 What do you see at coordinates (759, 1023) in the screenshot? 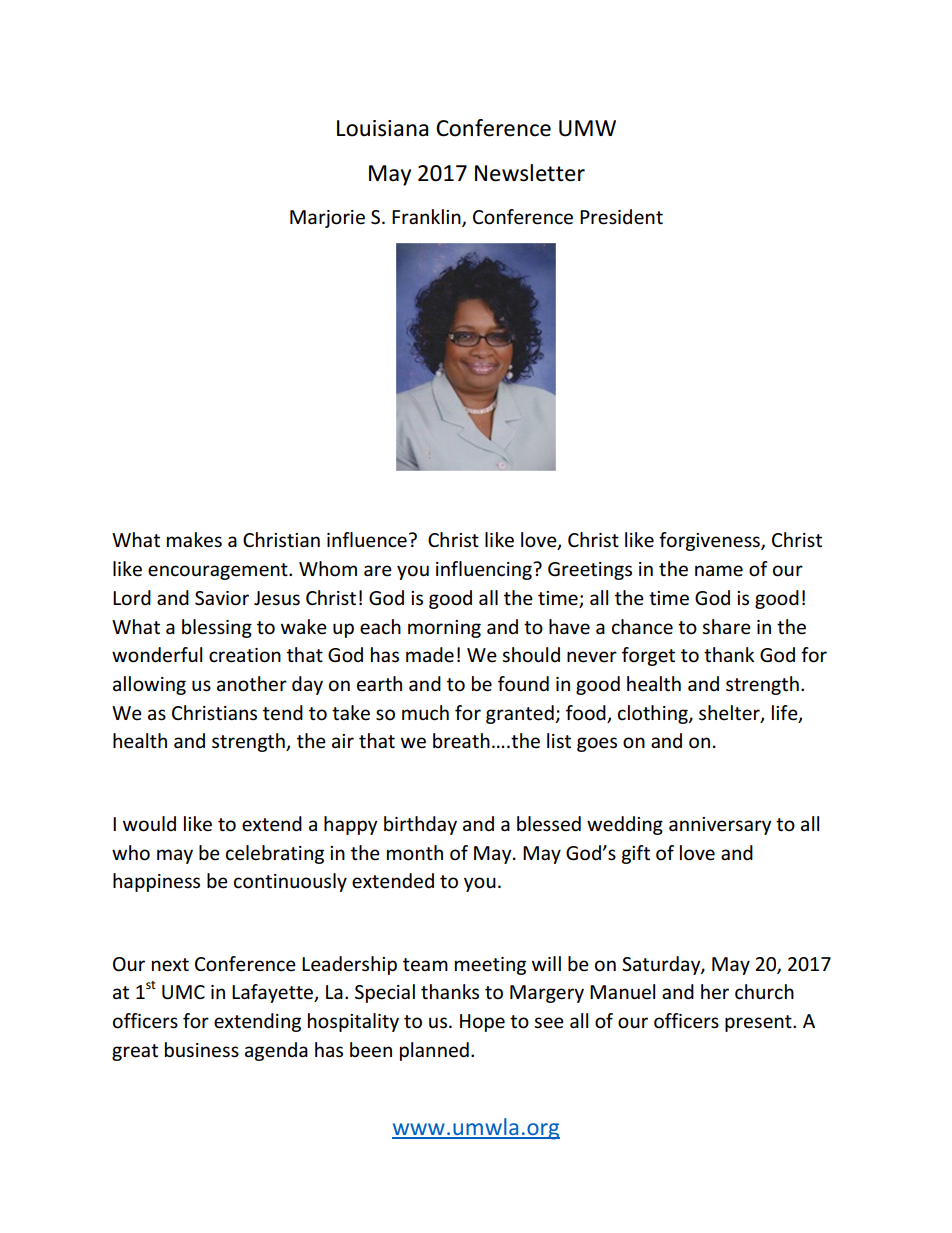
I see `present` at bounding box center [759, 1023].
